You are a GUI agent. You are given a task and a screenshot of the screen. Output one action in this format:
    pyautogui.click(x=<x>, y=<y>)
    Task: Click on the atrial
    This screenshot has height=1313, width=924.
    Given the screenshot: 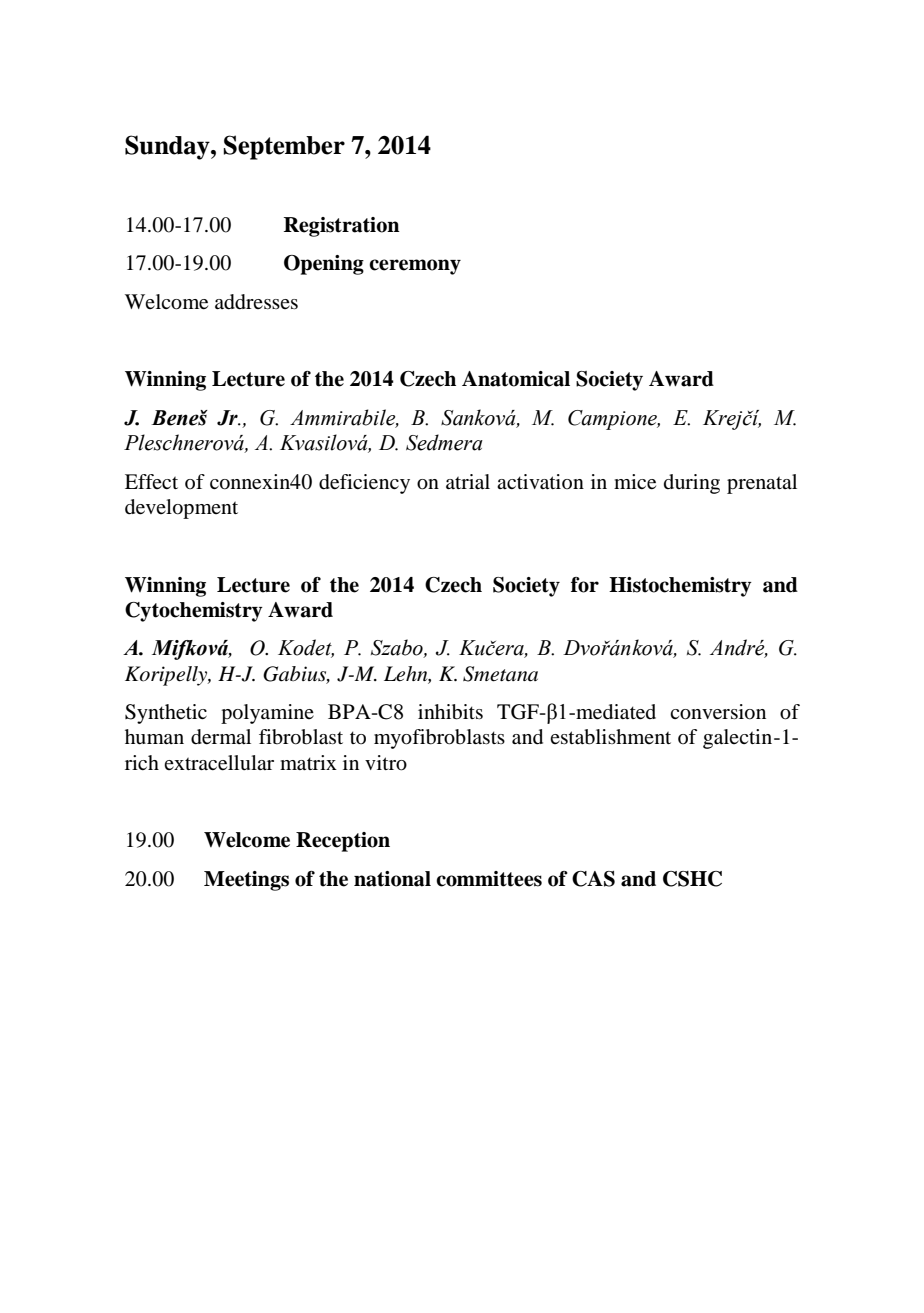 What is the action you would take?
    pyautogui.click(x=468, y=482)
